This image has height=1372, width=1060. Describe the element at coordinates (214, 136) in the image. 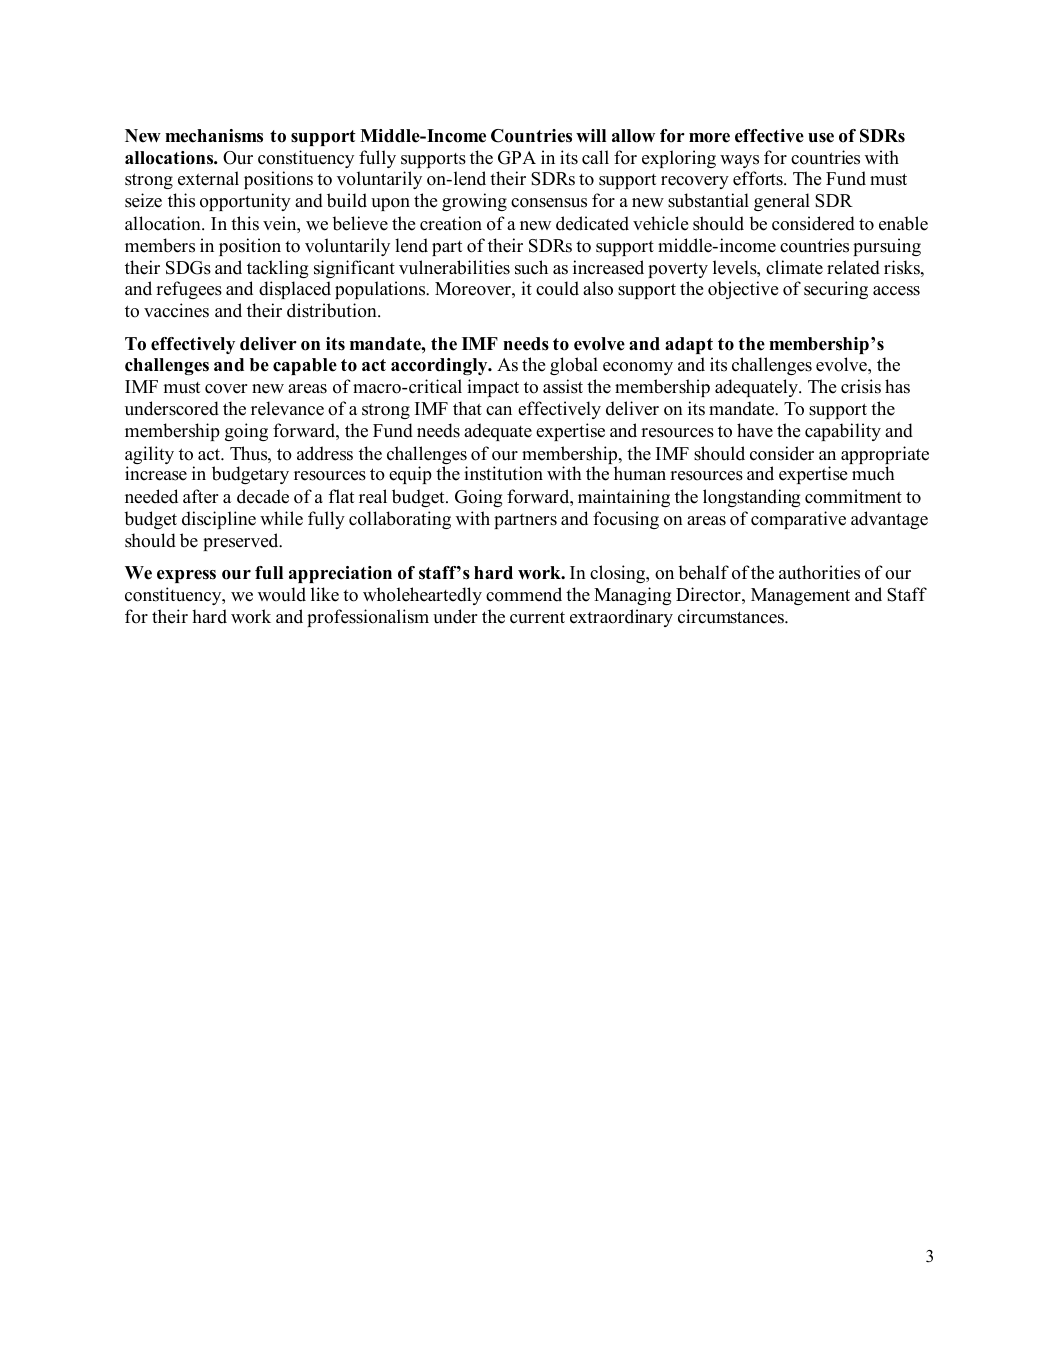

I see `mechanisms` at that location.
